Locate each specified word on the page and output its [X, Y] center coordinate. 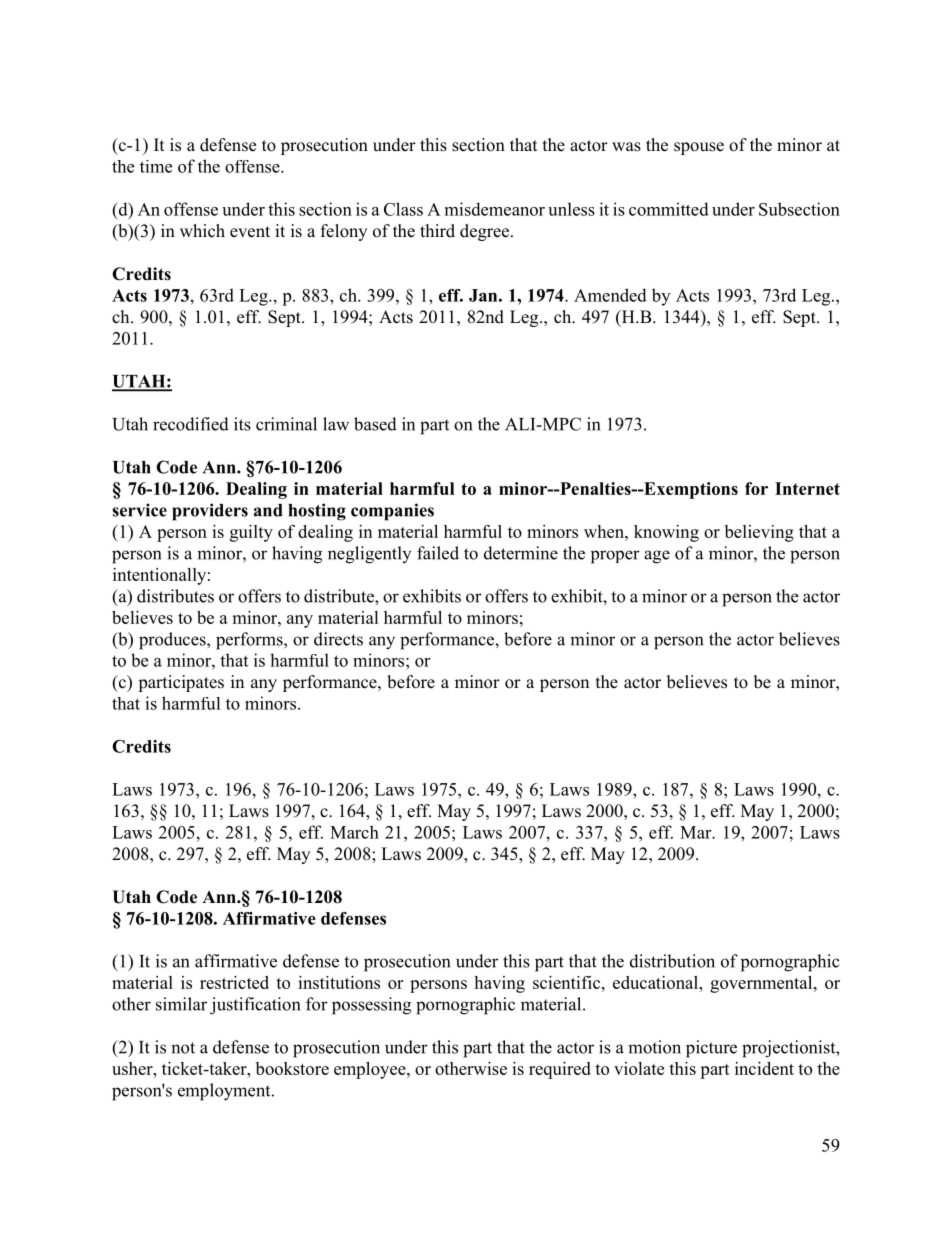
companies [392, 512]
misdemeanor [495, 209]
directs [338, 639]
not [183, 1048]
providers [210, 512]
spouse [699, 148]
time [156, 166]
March [354, 832]
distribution [672, 961]
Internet [807, 488]
